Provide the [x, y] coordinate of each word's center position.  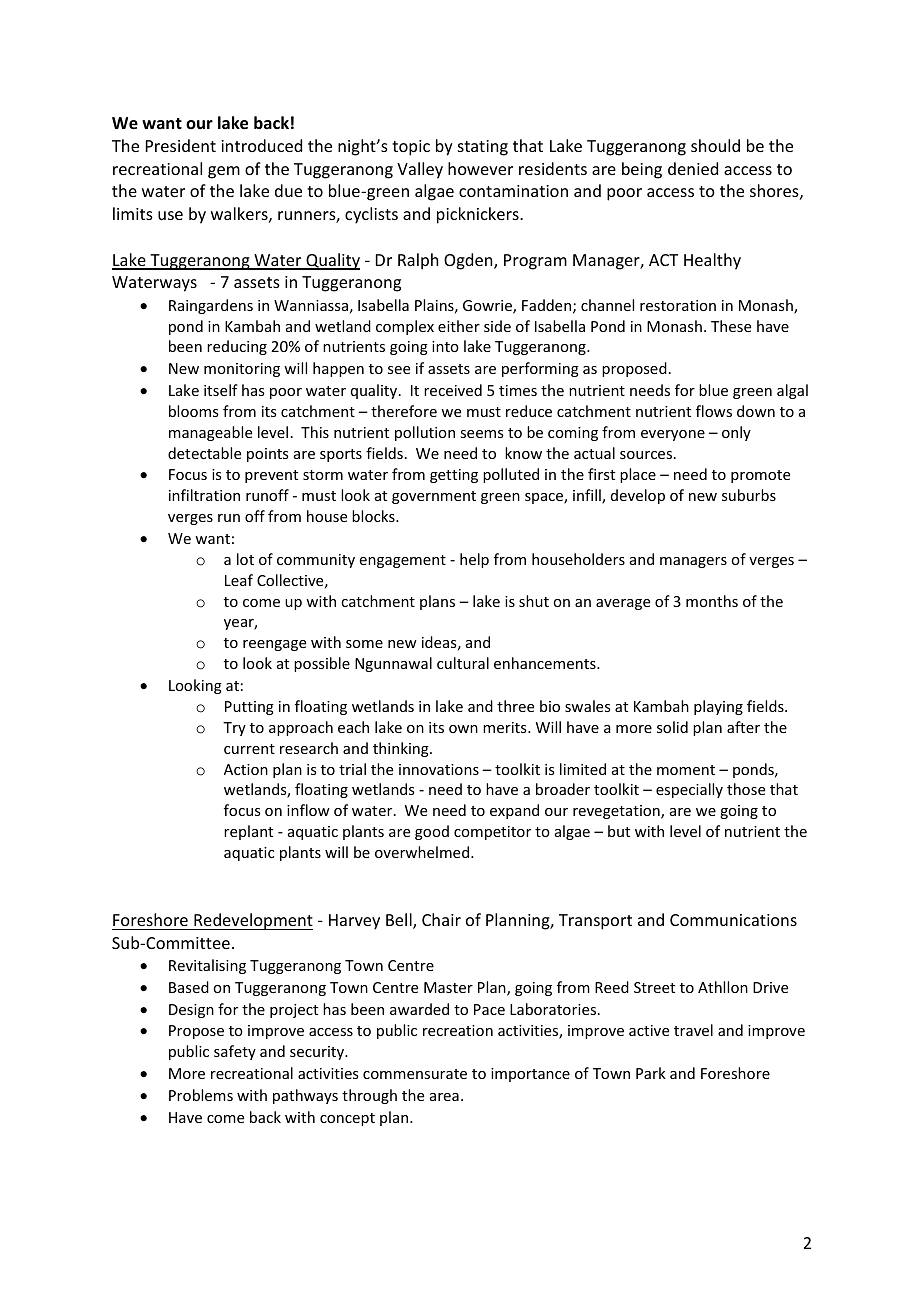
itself [221, 390]
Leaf [239, 580]
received [453, 390]
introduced [261, 145]
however [480, 168]
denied [693, 168]
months [712, 601]
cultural [463, 663]
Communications [733, 920]
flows [714, 411]
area [444, 1097]
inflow [308, 810]
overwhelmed [422, 852]
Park [651, 1073]
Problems [201, 1095]
